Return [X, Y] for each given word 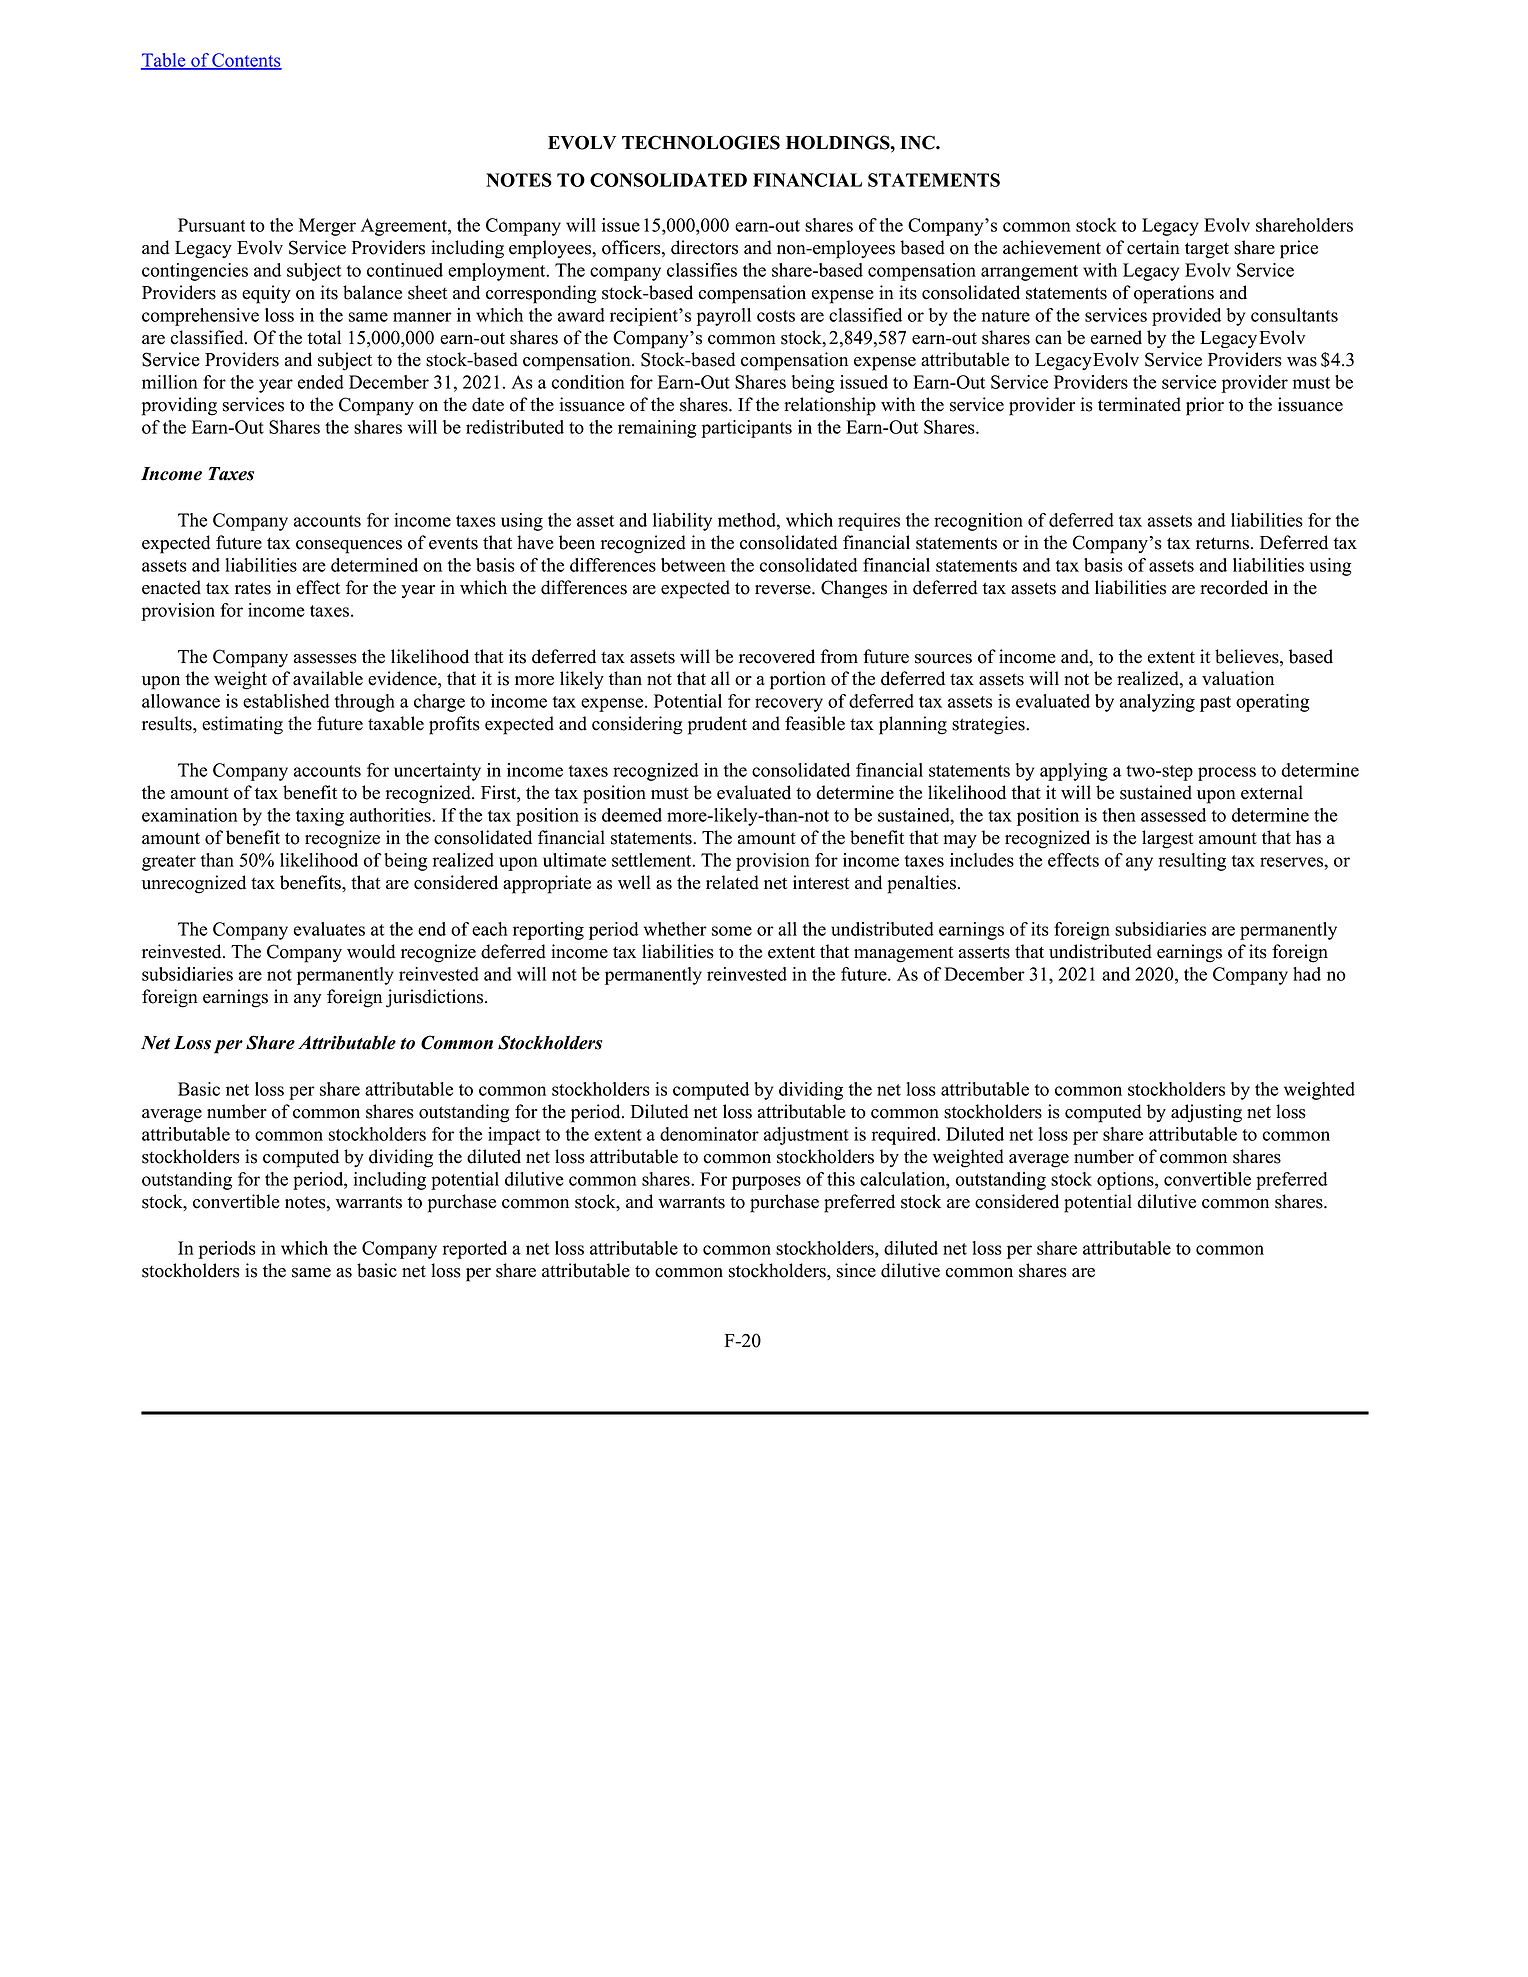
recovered [777, 656]
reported [475, 1250]
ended [321, 382]
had [1307, 974]
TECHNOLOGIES [701, 142]
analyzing [1157, 703]
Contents [246, 61]
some [732, 931]
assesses [325, 659]
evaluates [329, 929]
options [1126, 1181]
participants [746, 429]
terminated [1139, 404]
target [1207, 250]
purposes [766, 1183]
